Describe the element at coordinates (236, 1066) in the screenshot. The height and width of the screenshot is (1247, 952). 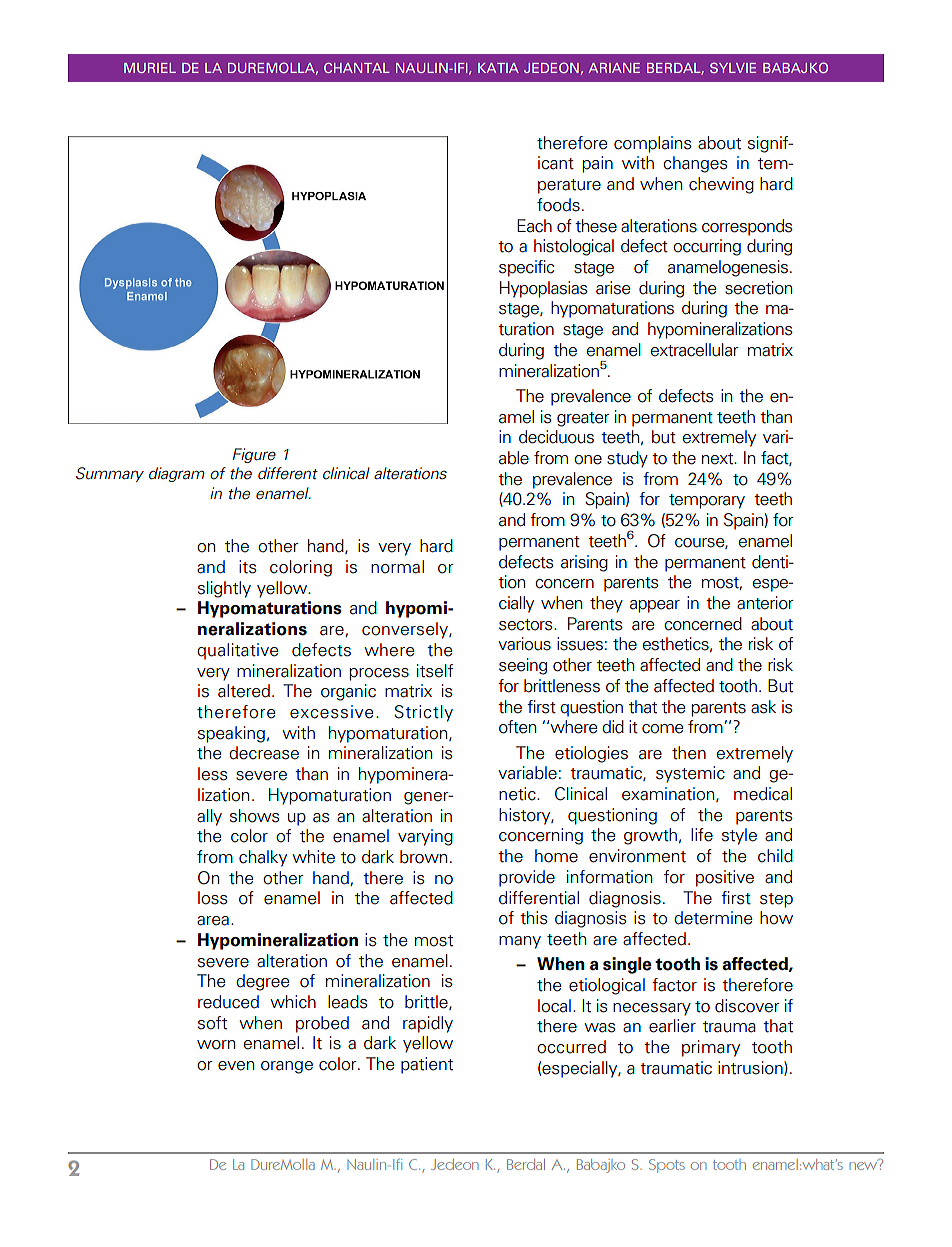
I see `even` at that location.
